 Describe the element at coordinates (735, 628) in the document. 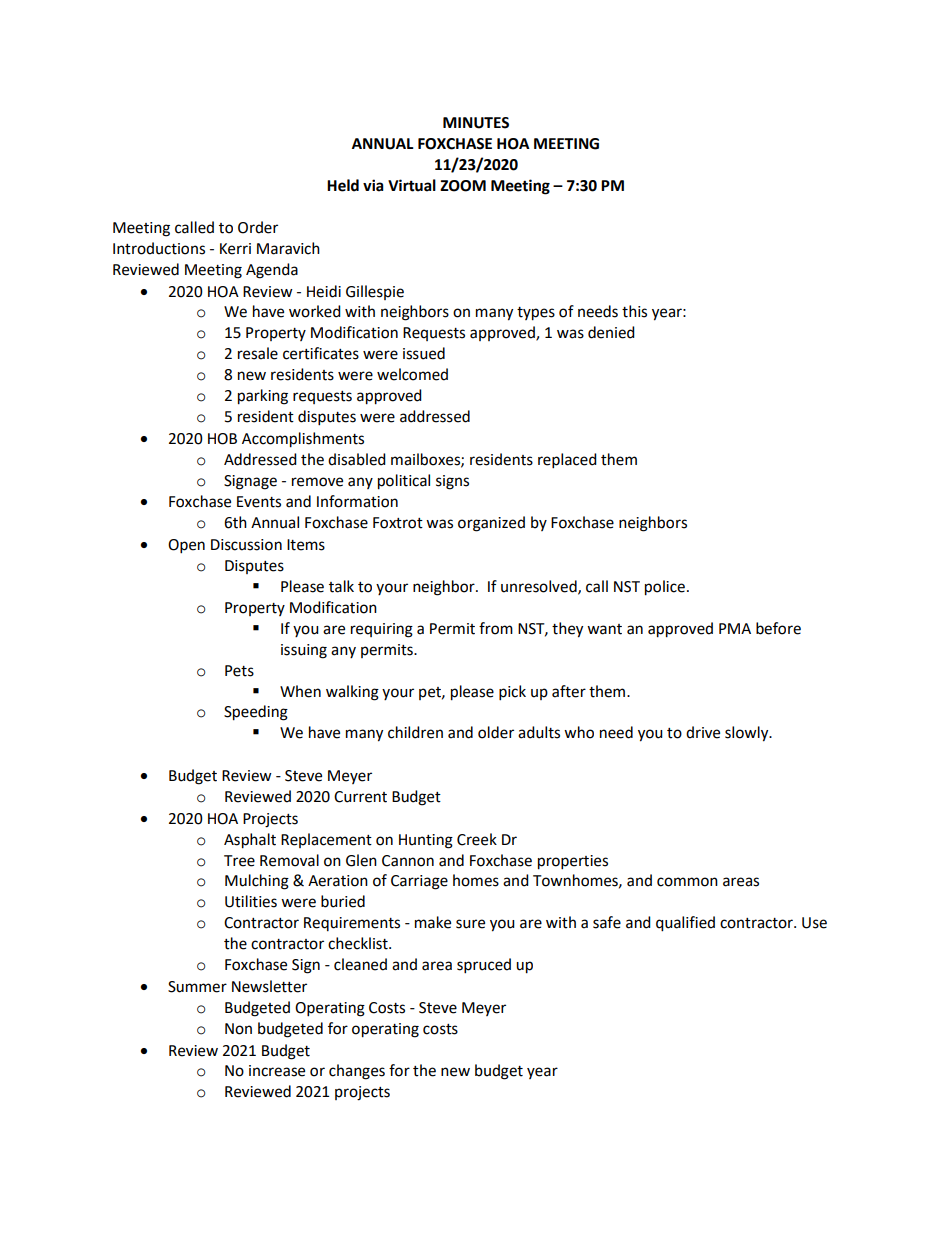

I see `PMA` at that location.
